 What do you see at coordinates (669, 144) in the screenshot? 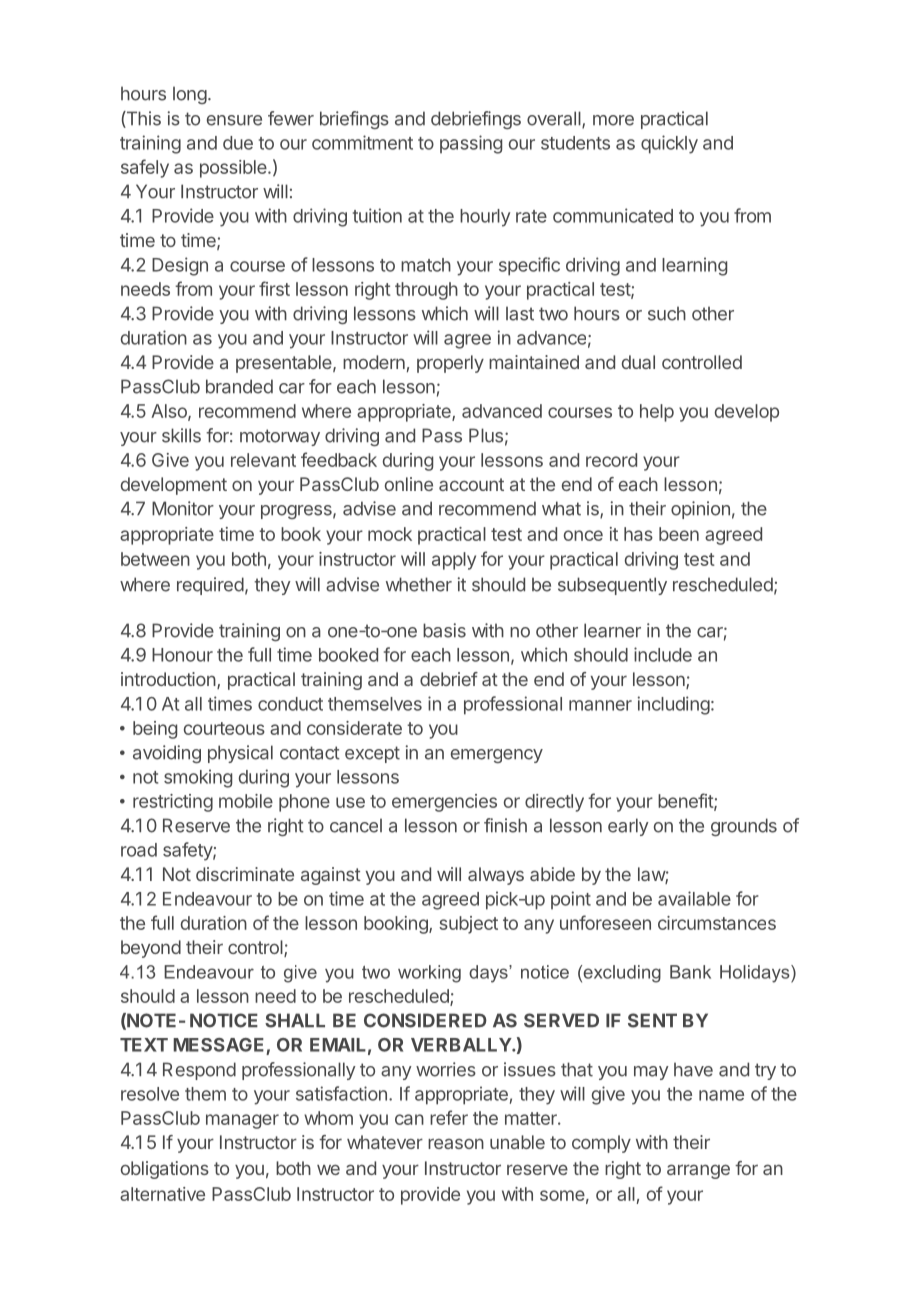
I see `quickly` at bounding box center [669, 144].
